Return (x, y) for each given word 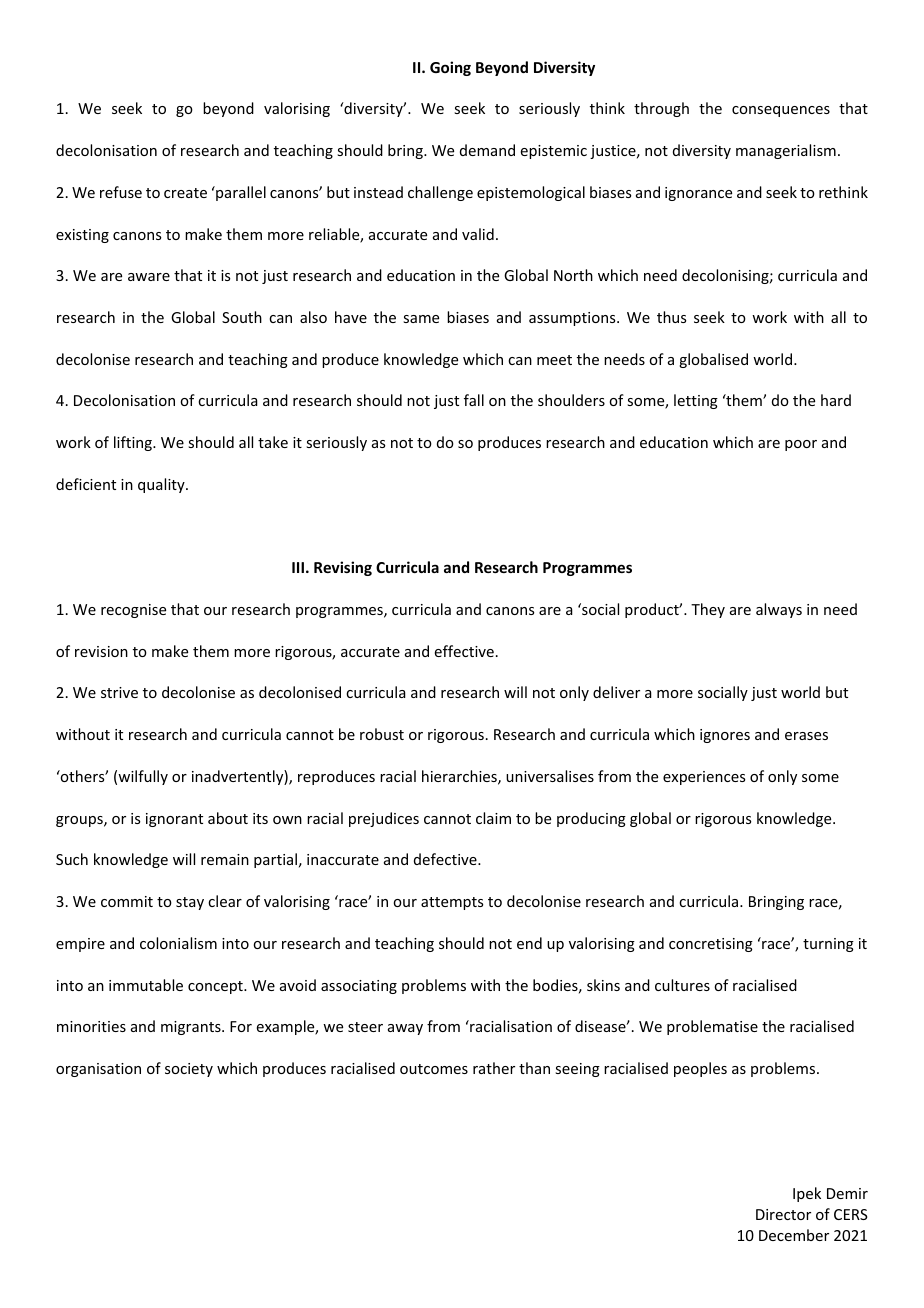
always (779, 610)
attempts (452, 903)
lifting (134, 443)
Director (783, 1214)
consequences (781, 111)
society (189, 1070)
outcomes (434, 1069)
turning (828, 945)
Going (450, 68)
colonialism (178, 943)
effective (464, 651)
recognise (133, 611)
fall (474, 400)
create (185, 193)
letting (696, 401)
